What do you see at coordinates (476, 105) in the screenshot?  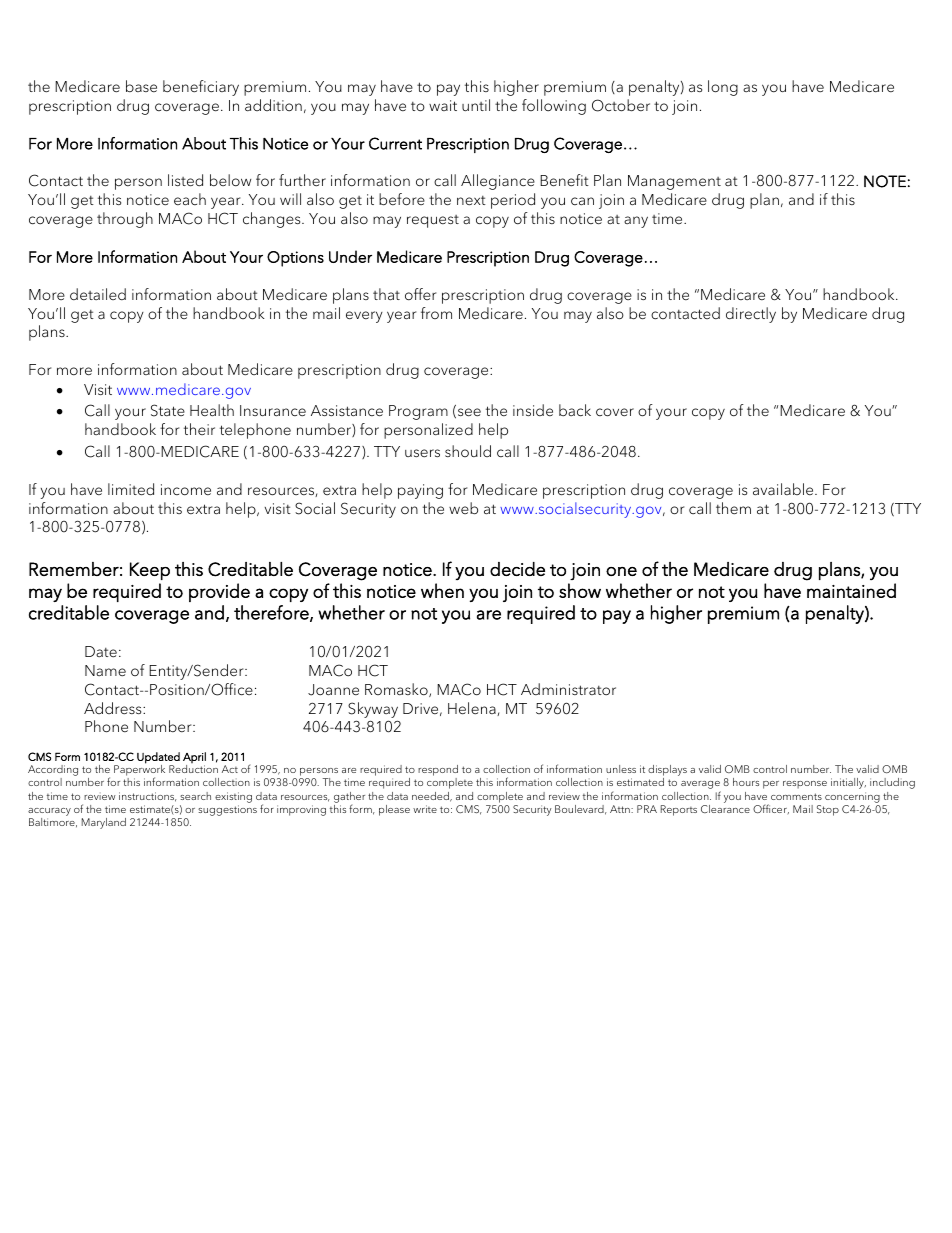 I see `until` at bounding box center [476, 105].
